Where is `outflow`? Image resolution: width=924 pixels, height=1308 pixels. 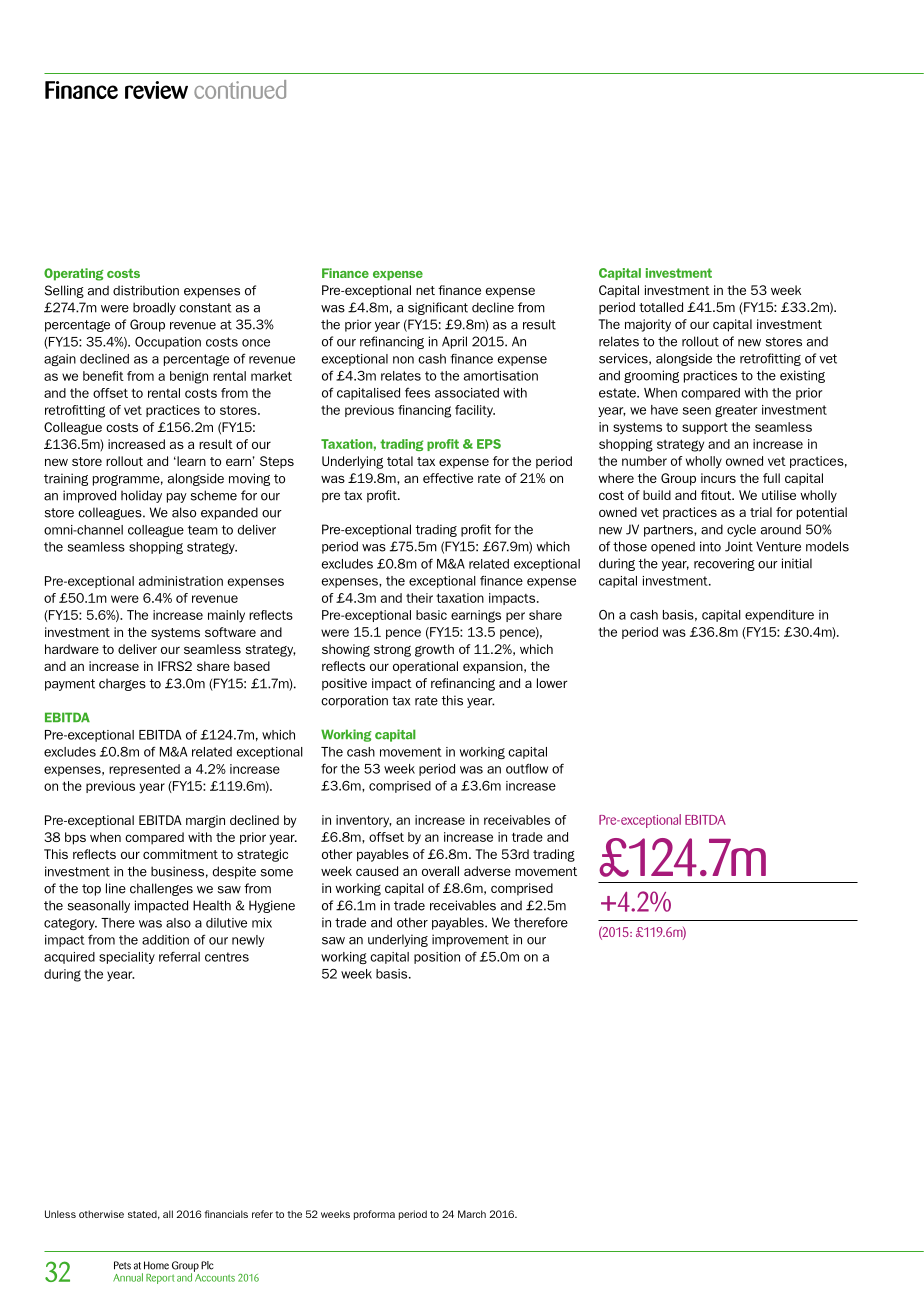
outflow is located at coordinates (527, 768).
